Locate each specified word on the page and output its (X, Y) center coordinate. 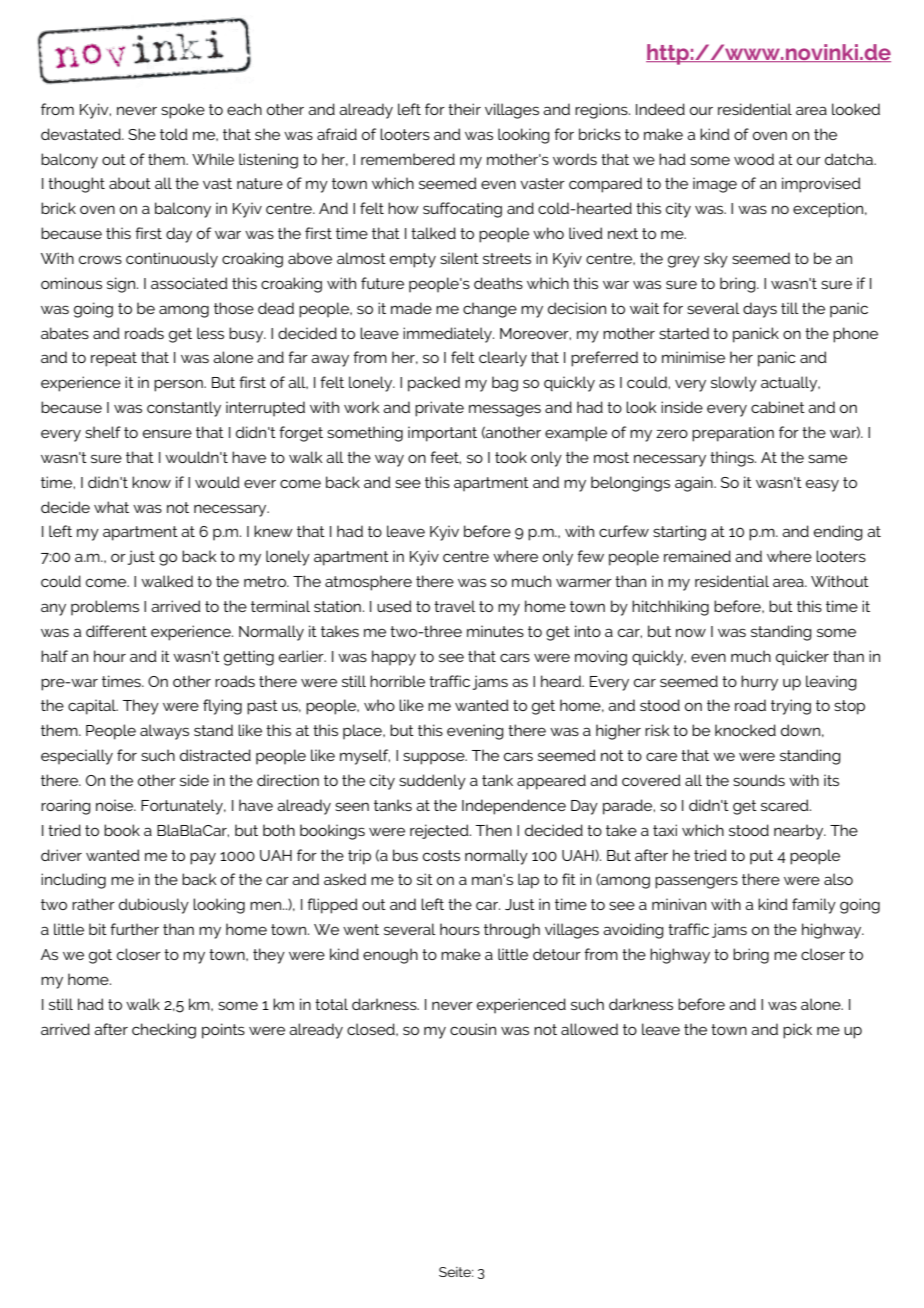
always (164, 732)
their (464, 109)
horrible (397, 681)
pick (797, 1031)
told (174, 134)
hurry (759, 683)
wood (754, 159)
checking (164, 1031)
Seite (456, 1272)
